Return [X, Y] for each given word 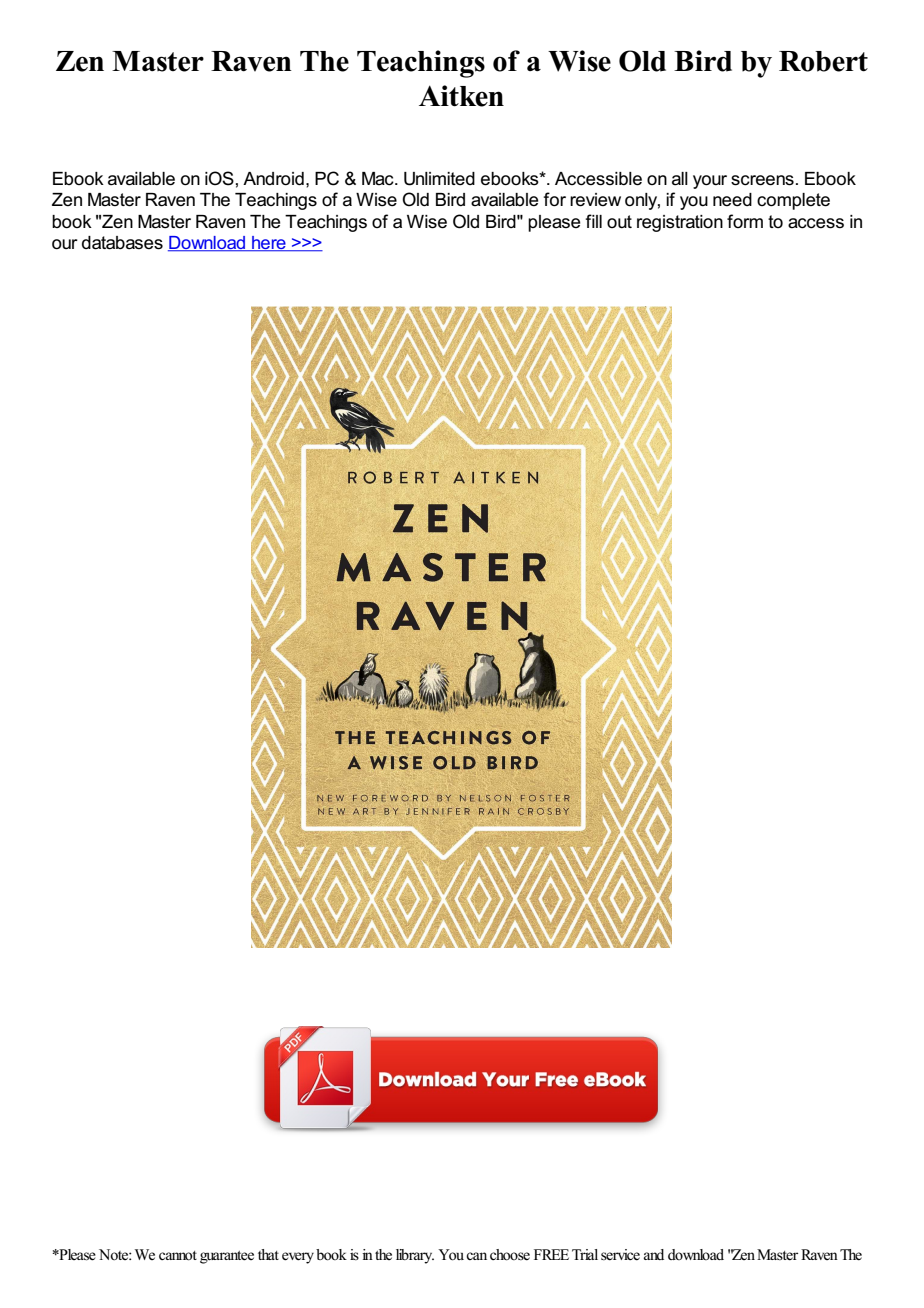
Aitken [461, 96]
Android [273, 179]
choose [510, 1255]
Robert [823, 61]
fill [593, 221]
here [269, 244]
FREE [551, 1254]
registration [680, 223]
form [745, 221]
